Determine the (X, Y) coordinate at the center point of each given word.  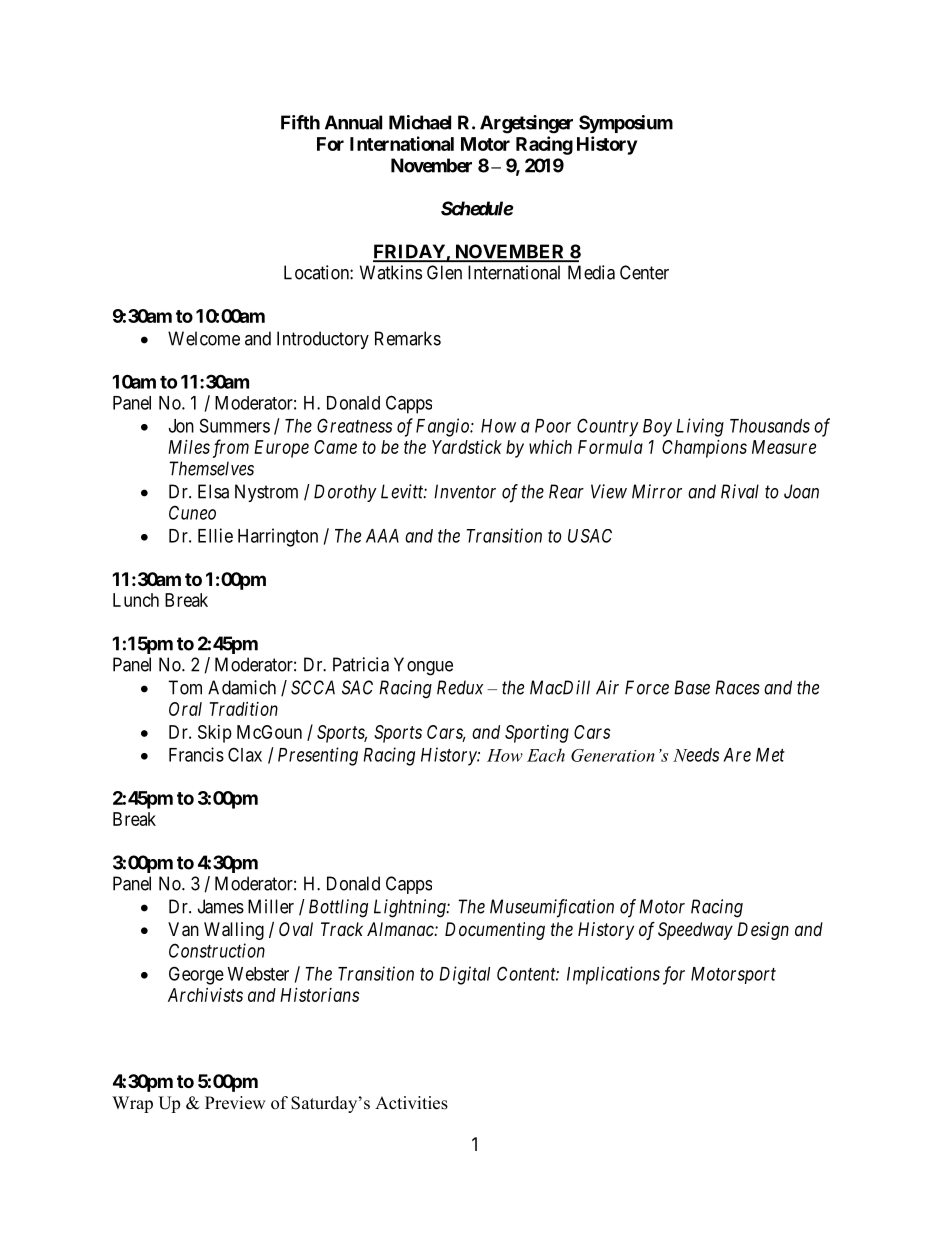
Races (737, 687)
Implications (613, 975)
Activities (411, 1103)
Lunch (136, 600)
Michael (420, 122)
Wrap (132, 1104)
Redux (460, 687)
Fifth (300, 122)
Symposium (626, 124)
